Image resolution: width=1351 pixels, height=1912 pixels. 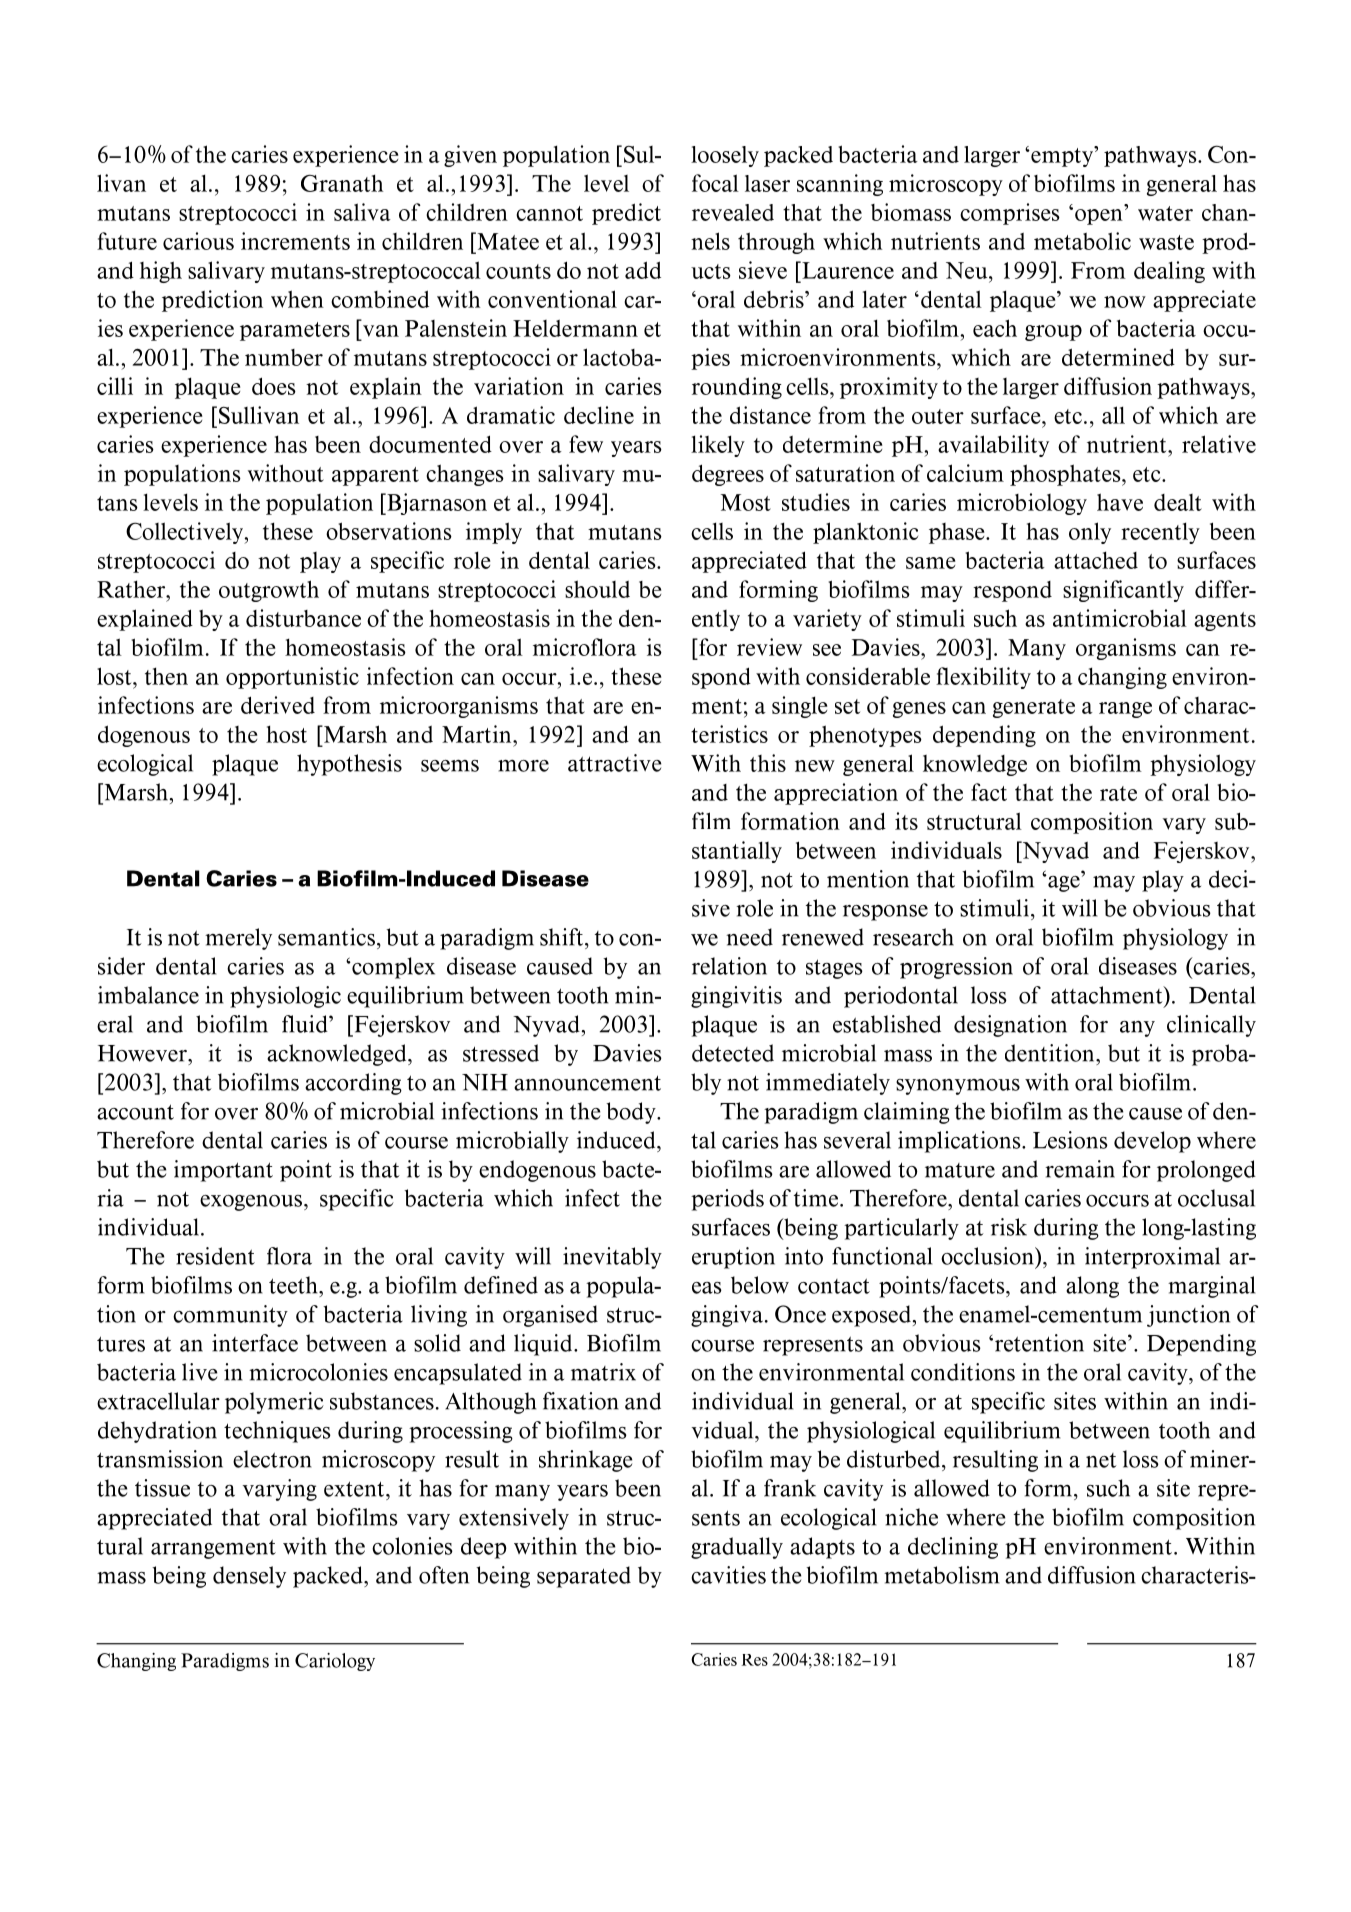 What do you see at coordinates (632, 1113) in the page?
I see `body` at bounding box center [632, 1113].
